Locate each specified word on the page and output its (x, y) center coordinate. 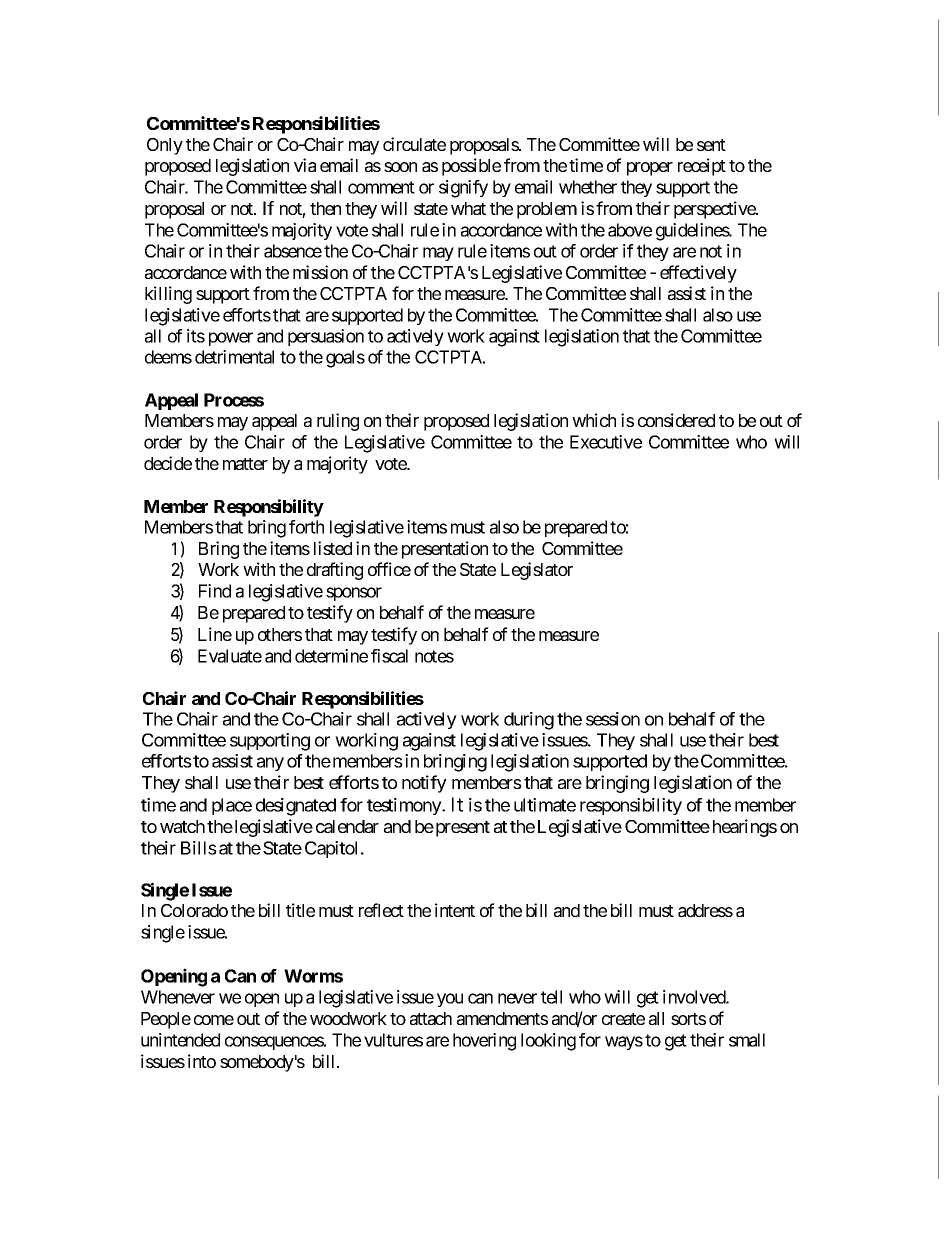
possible (471, 167)
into (202, 1061)
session (613, 719)
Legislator (537, 571)
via (305, 165)
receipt (702, 167)
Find (215, 591)
